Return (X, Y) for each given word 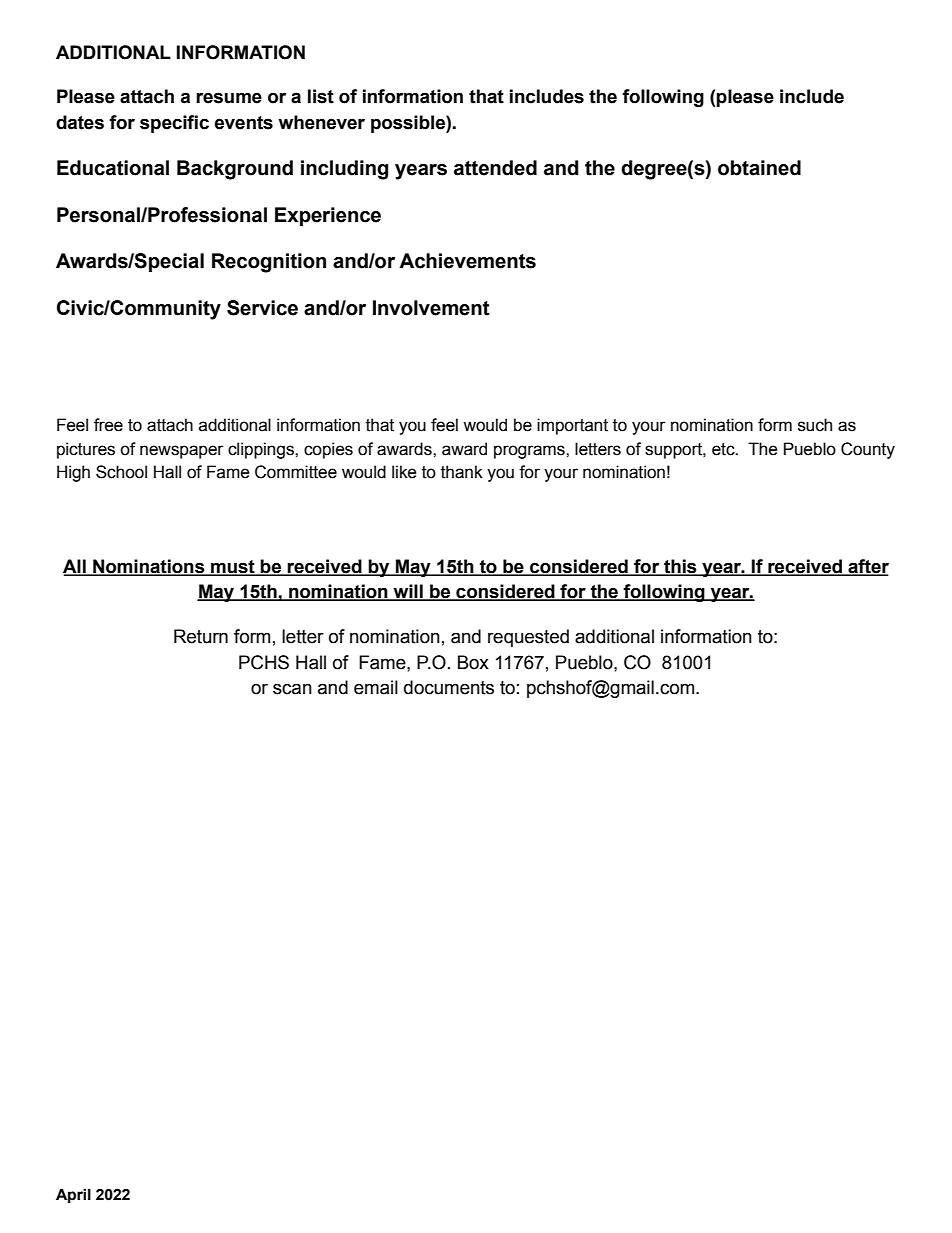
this (680, 567)
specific (174, 124)
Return (201, 636)
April (73, 1195)
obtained (759, 168)
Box (473, 662)
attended (495, 168)
